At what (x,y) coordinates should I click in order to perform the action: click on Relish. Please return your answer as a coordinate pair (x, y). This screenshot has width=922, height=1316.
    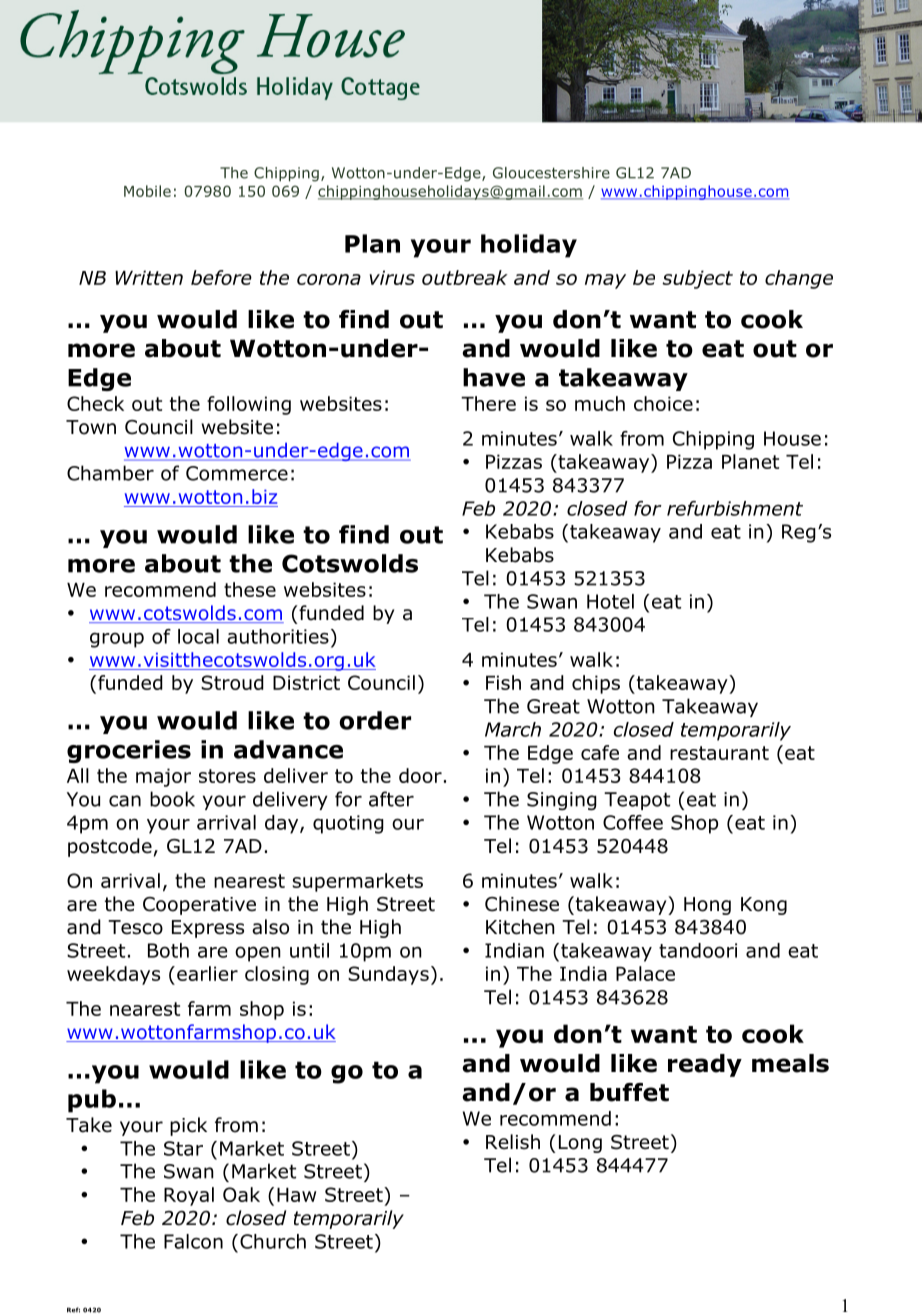
    Looking at the image, I should click on (513, 1142).
